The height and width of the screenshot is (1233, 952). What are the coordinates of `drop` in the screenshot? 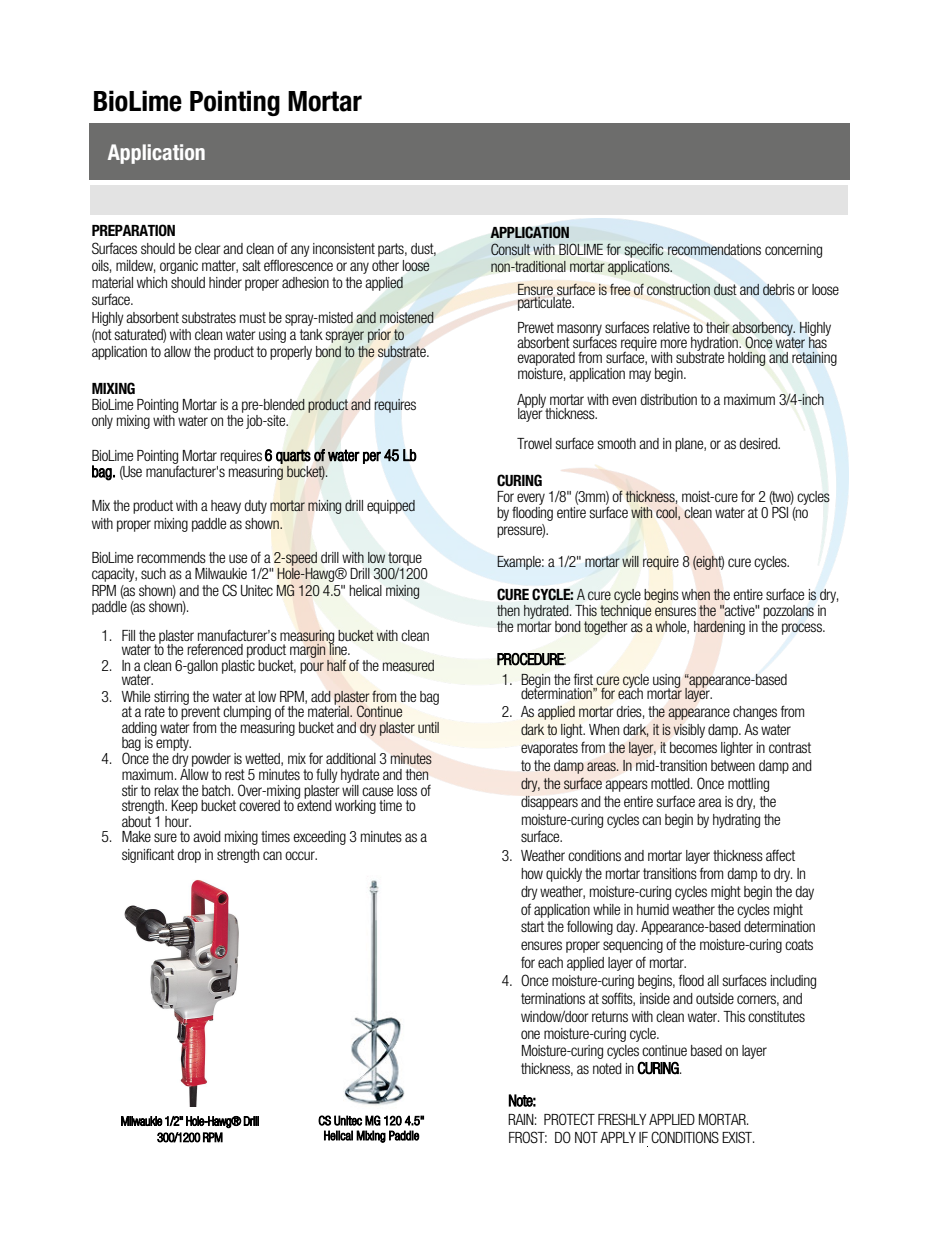 It's located at (189, 856).
